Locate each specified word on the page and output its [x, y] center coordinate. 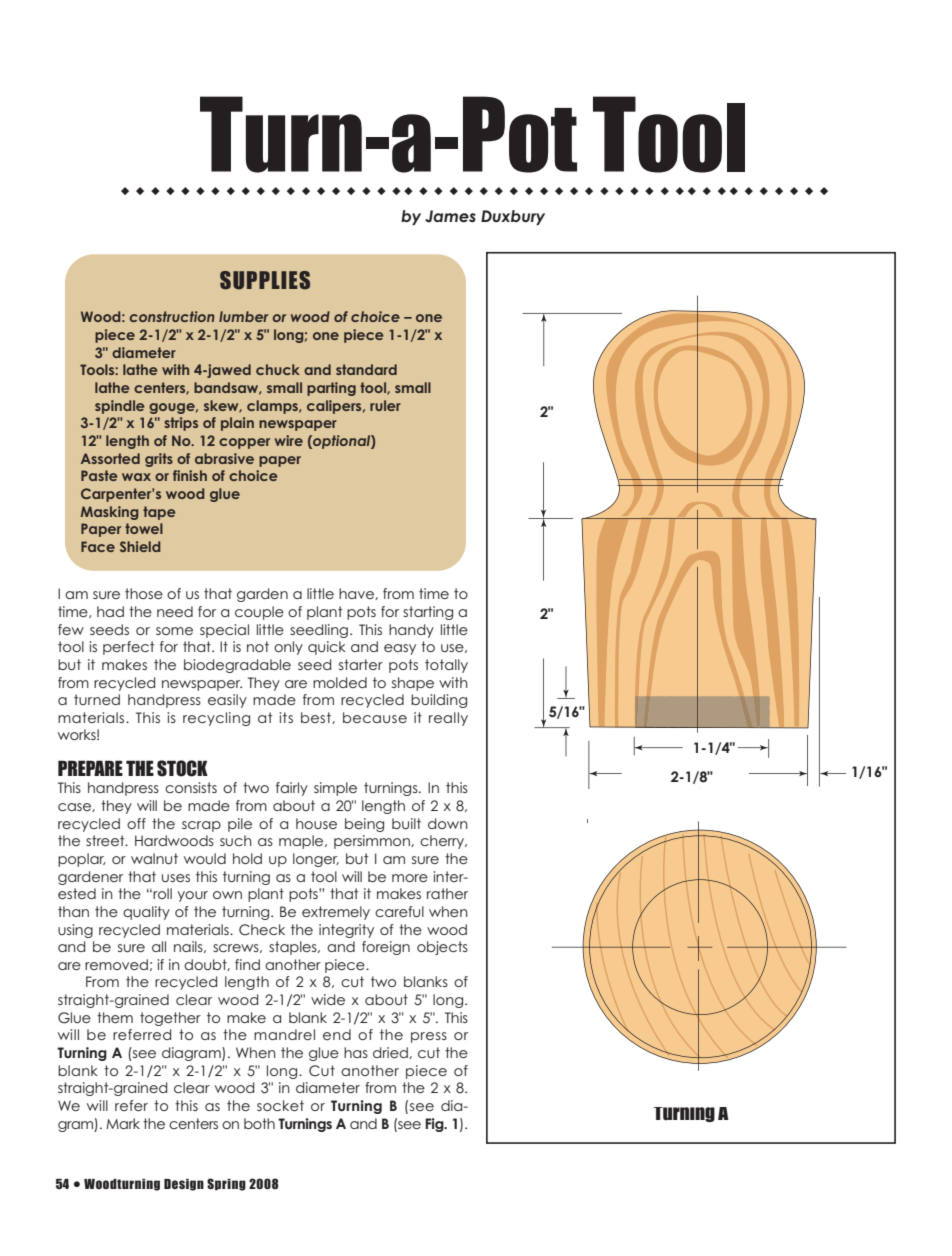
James [450, 216]
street [106, 840]
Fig [435, 1125]
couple [259, 613]
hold [247, 858]
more [410, 878]
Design [184, 1185]
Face [98, 546]
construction [172, 316]
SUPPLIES [265, 280]
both [259, 1123]
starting [428, 613]
